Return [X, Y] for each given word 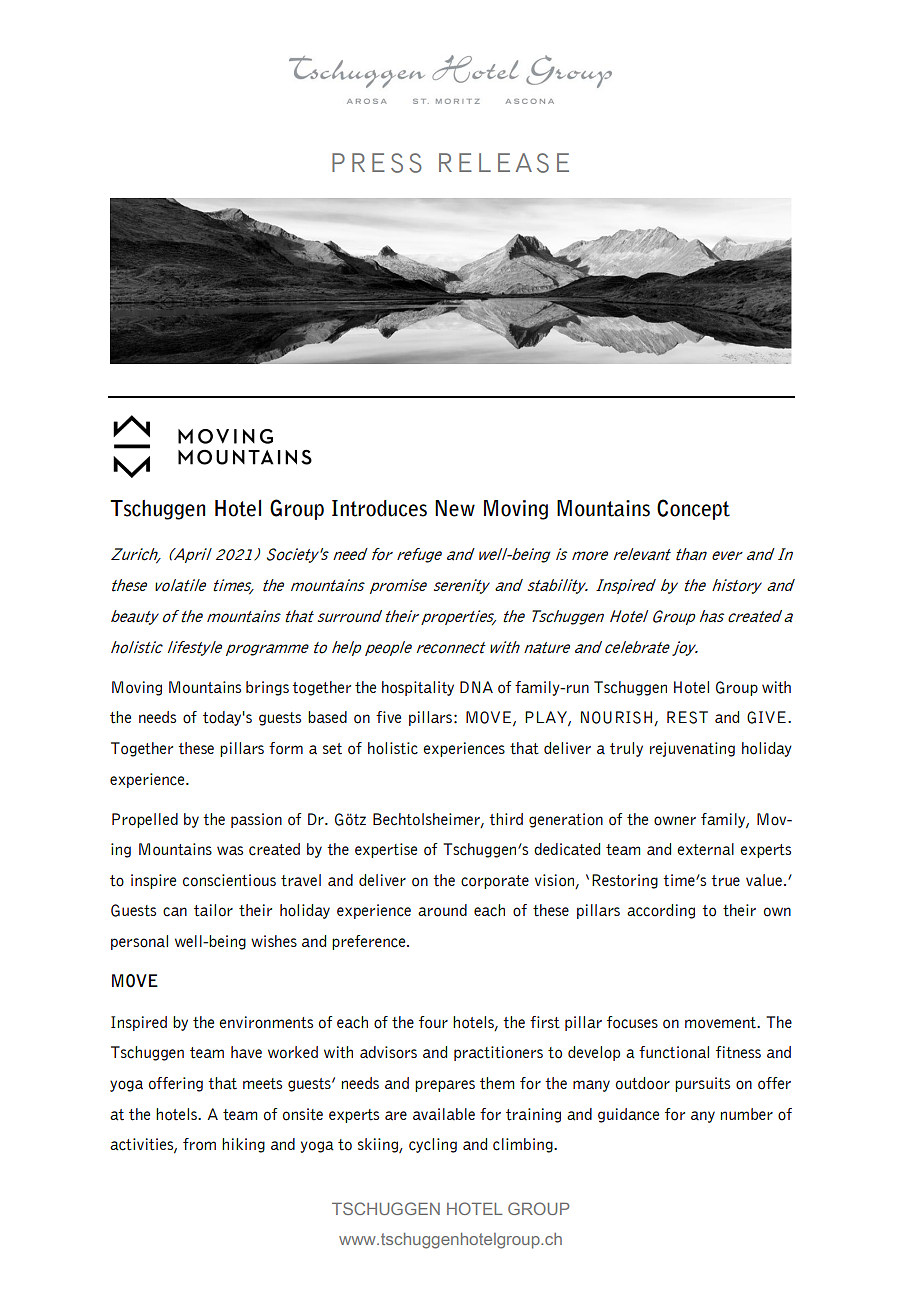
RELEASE [504, 163]
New [455, 508]
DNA [476, 687]
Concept [693, 509]
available [444, 1114]
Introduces [379, 508]
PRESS [377, 163]
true [725, 881]
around [442, 910]
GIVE [766, 717]
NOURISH [618, 718]
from [199, 1144]
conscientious [229, 880]
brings [267, 688]
